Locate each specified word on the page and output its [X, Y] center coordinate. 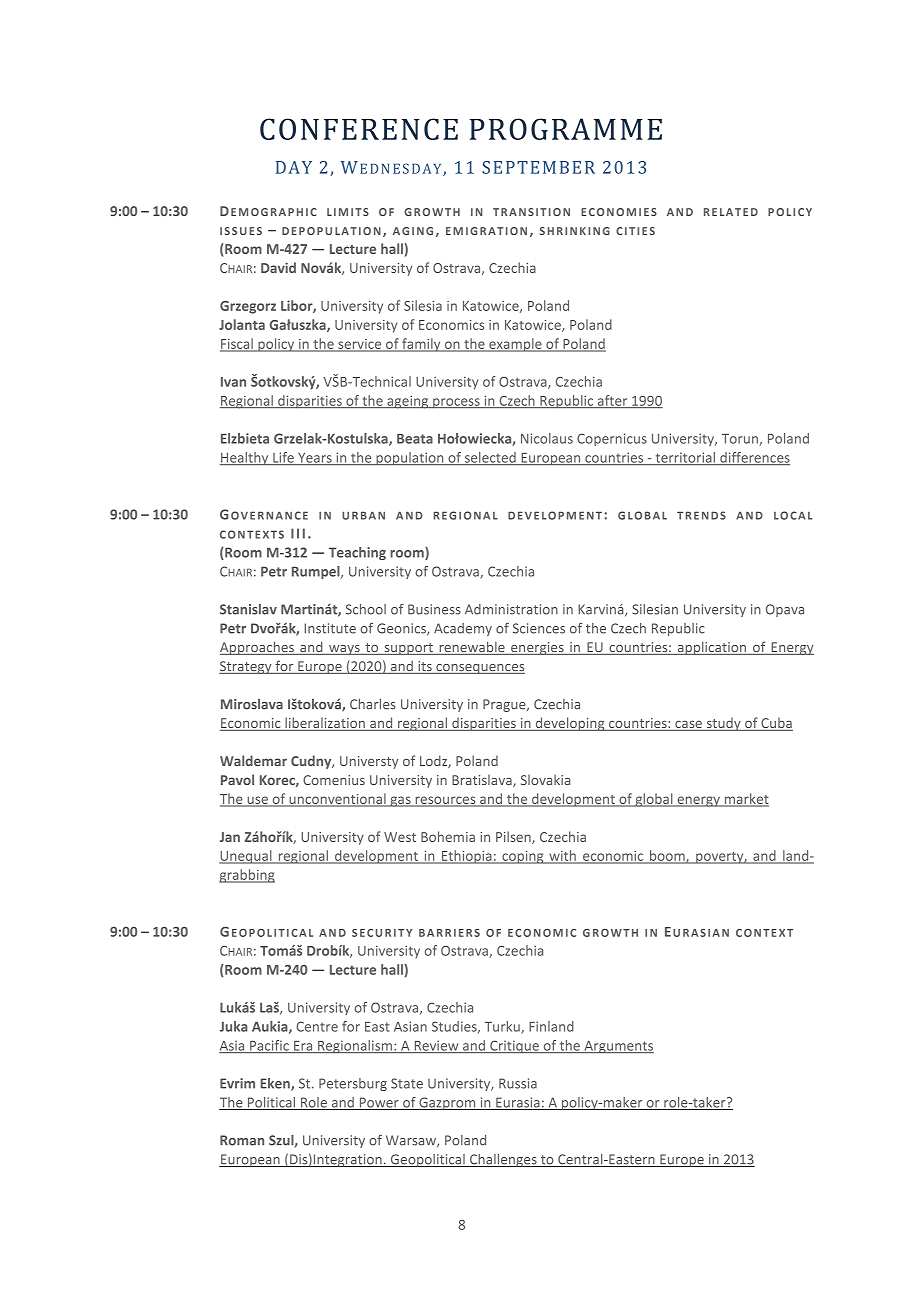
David [278, 267]
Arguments [618, 1047]
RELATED [731, 212]
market [745, 799]
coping [523, 857]
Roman [242, 1140]
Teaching [357, 553]
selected [490, 458]
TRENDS [701, 515]
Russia [518, 1083]
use [257, 801]
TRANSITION [531, 212]
